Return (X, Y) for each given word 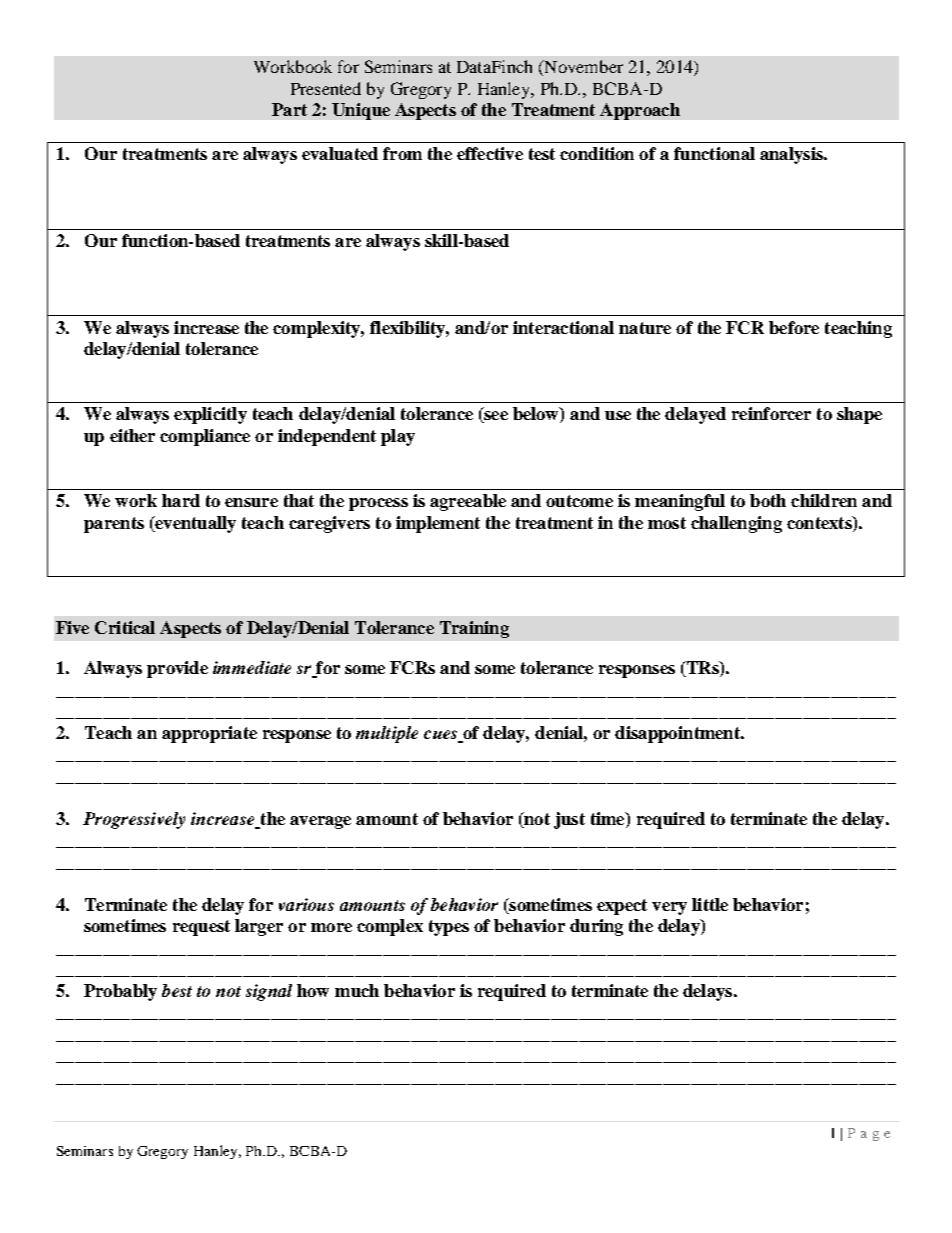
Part (289, 109)
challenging (736, 524)
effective (490, 153)
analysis (792, 155)
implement (438, 524)
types (449, 928)
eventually (194, 524)
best (177, 990)
